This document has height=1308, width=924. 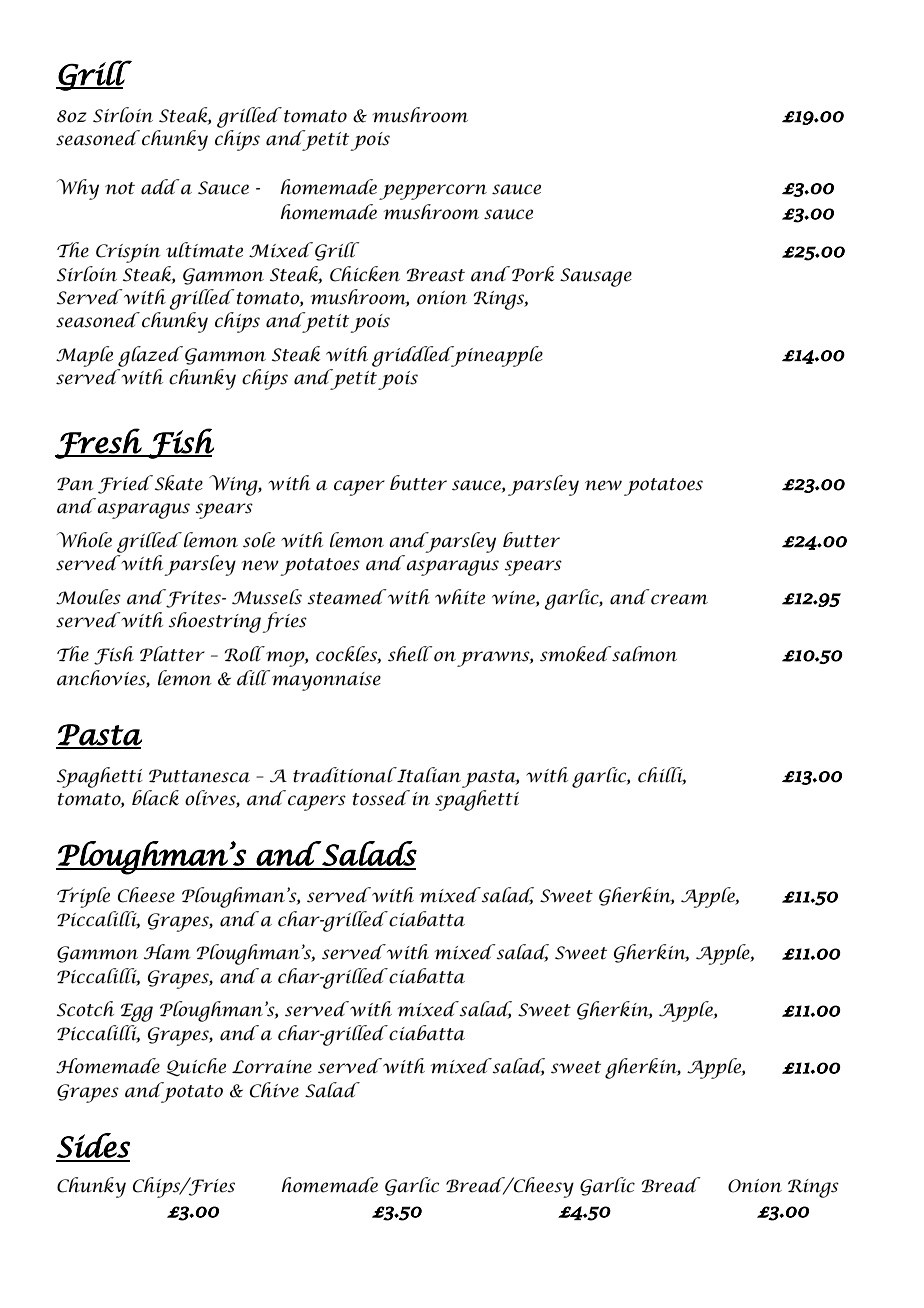 What do you see at coordinates (167, 952) in the document?
I see `Ham` at bounding box center [167, 952].
